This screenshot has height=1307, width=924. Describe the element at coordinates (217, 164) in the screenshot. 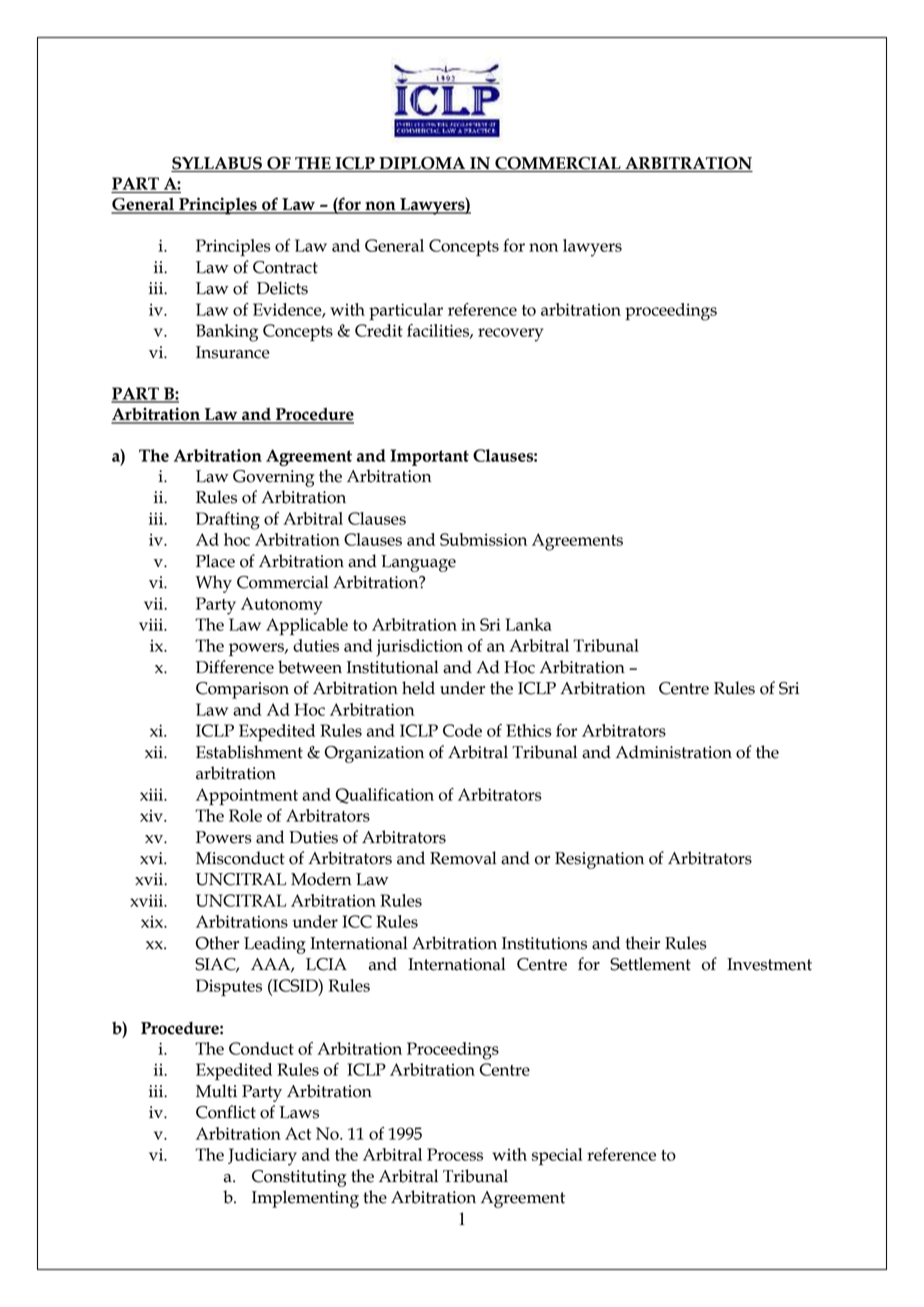

I see `SYLLABUS` at that location.
